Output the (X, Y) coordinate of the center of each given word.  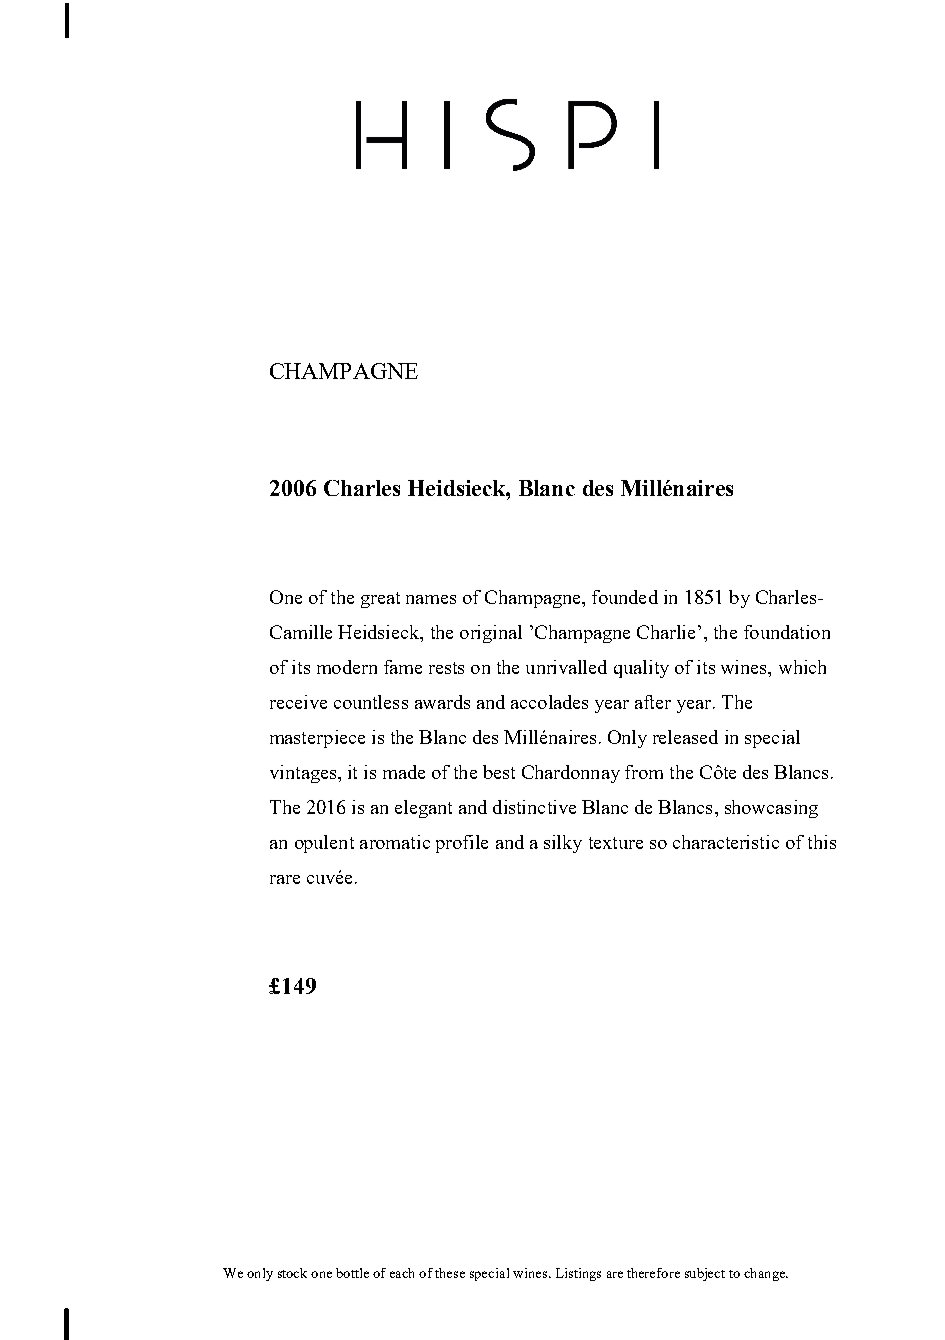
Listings (578, 1274)
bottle (352, 1273)
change (765, 1274)
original (491, 634)
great (380, 600)
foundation (787, 632)
